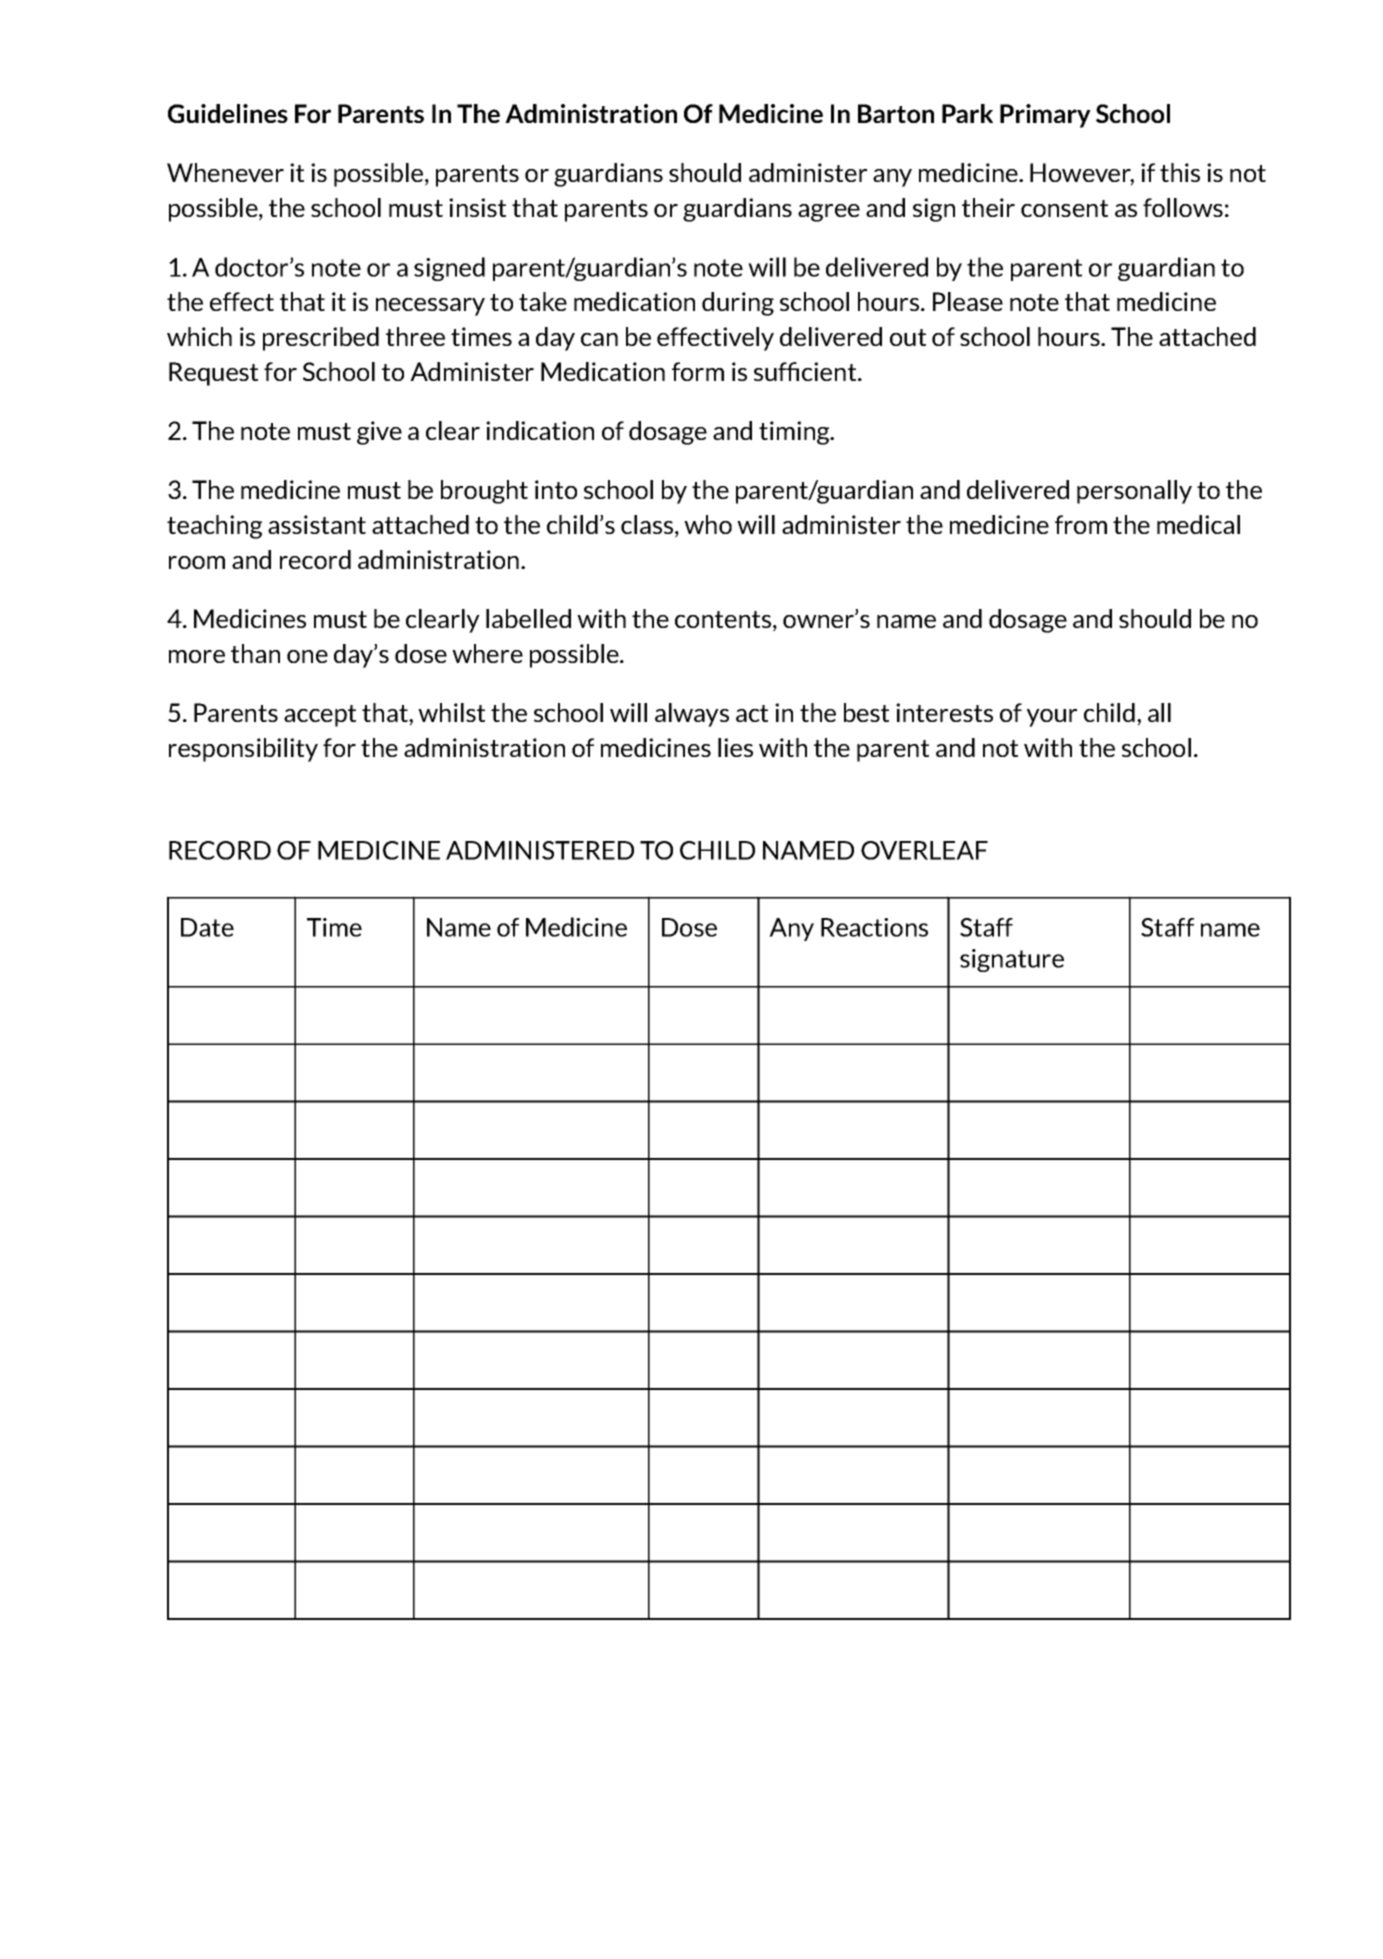  What do you see at coordinates (738, 304) in the image?
I see `during` at bounding box center [738, 304].
